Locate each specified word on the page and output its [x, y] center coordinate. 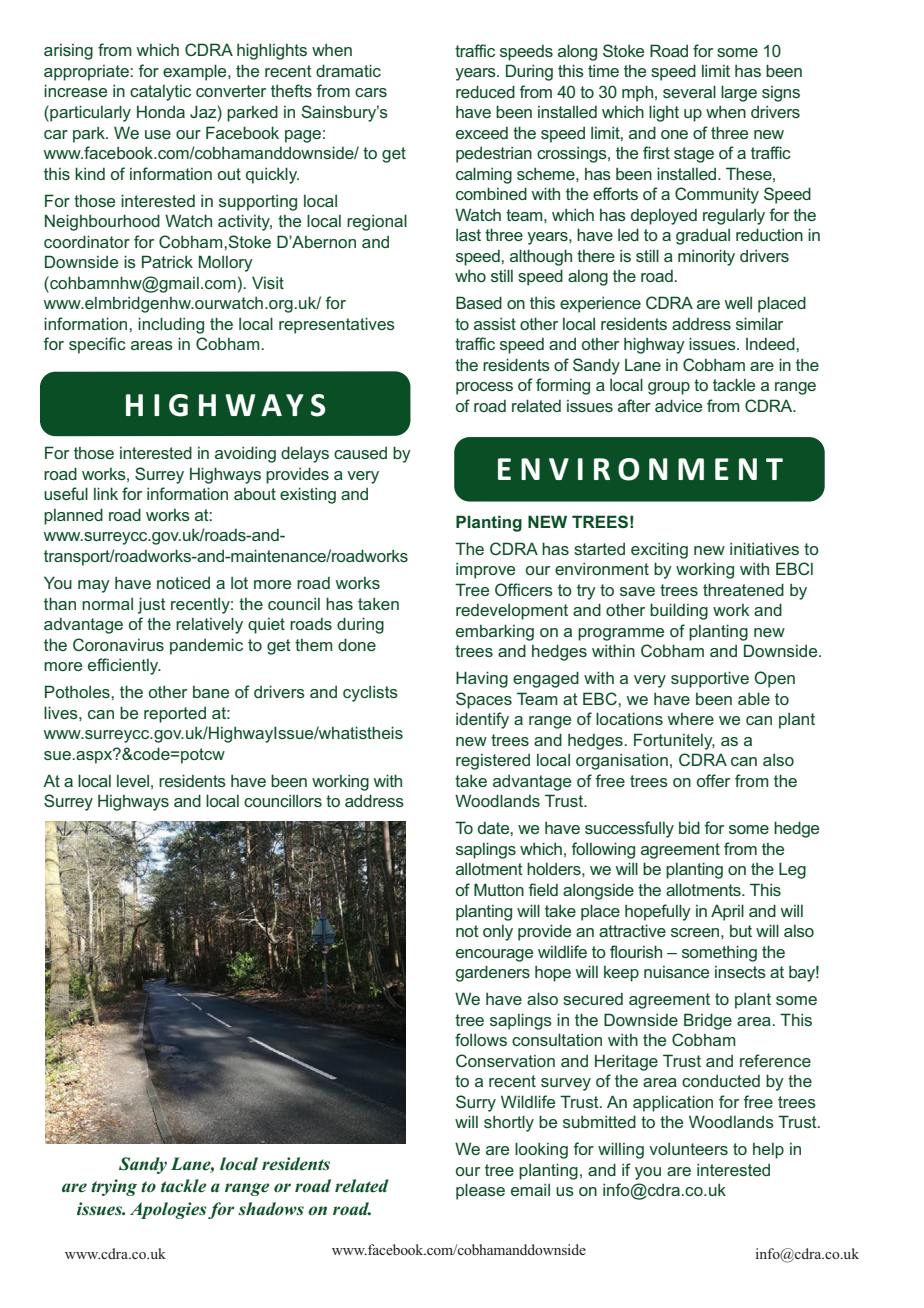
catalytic [160, 93]
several [689, 91]
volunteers [688, 1149]
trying [114, 1187]
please [480, 1191]
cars [371, 92]
